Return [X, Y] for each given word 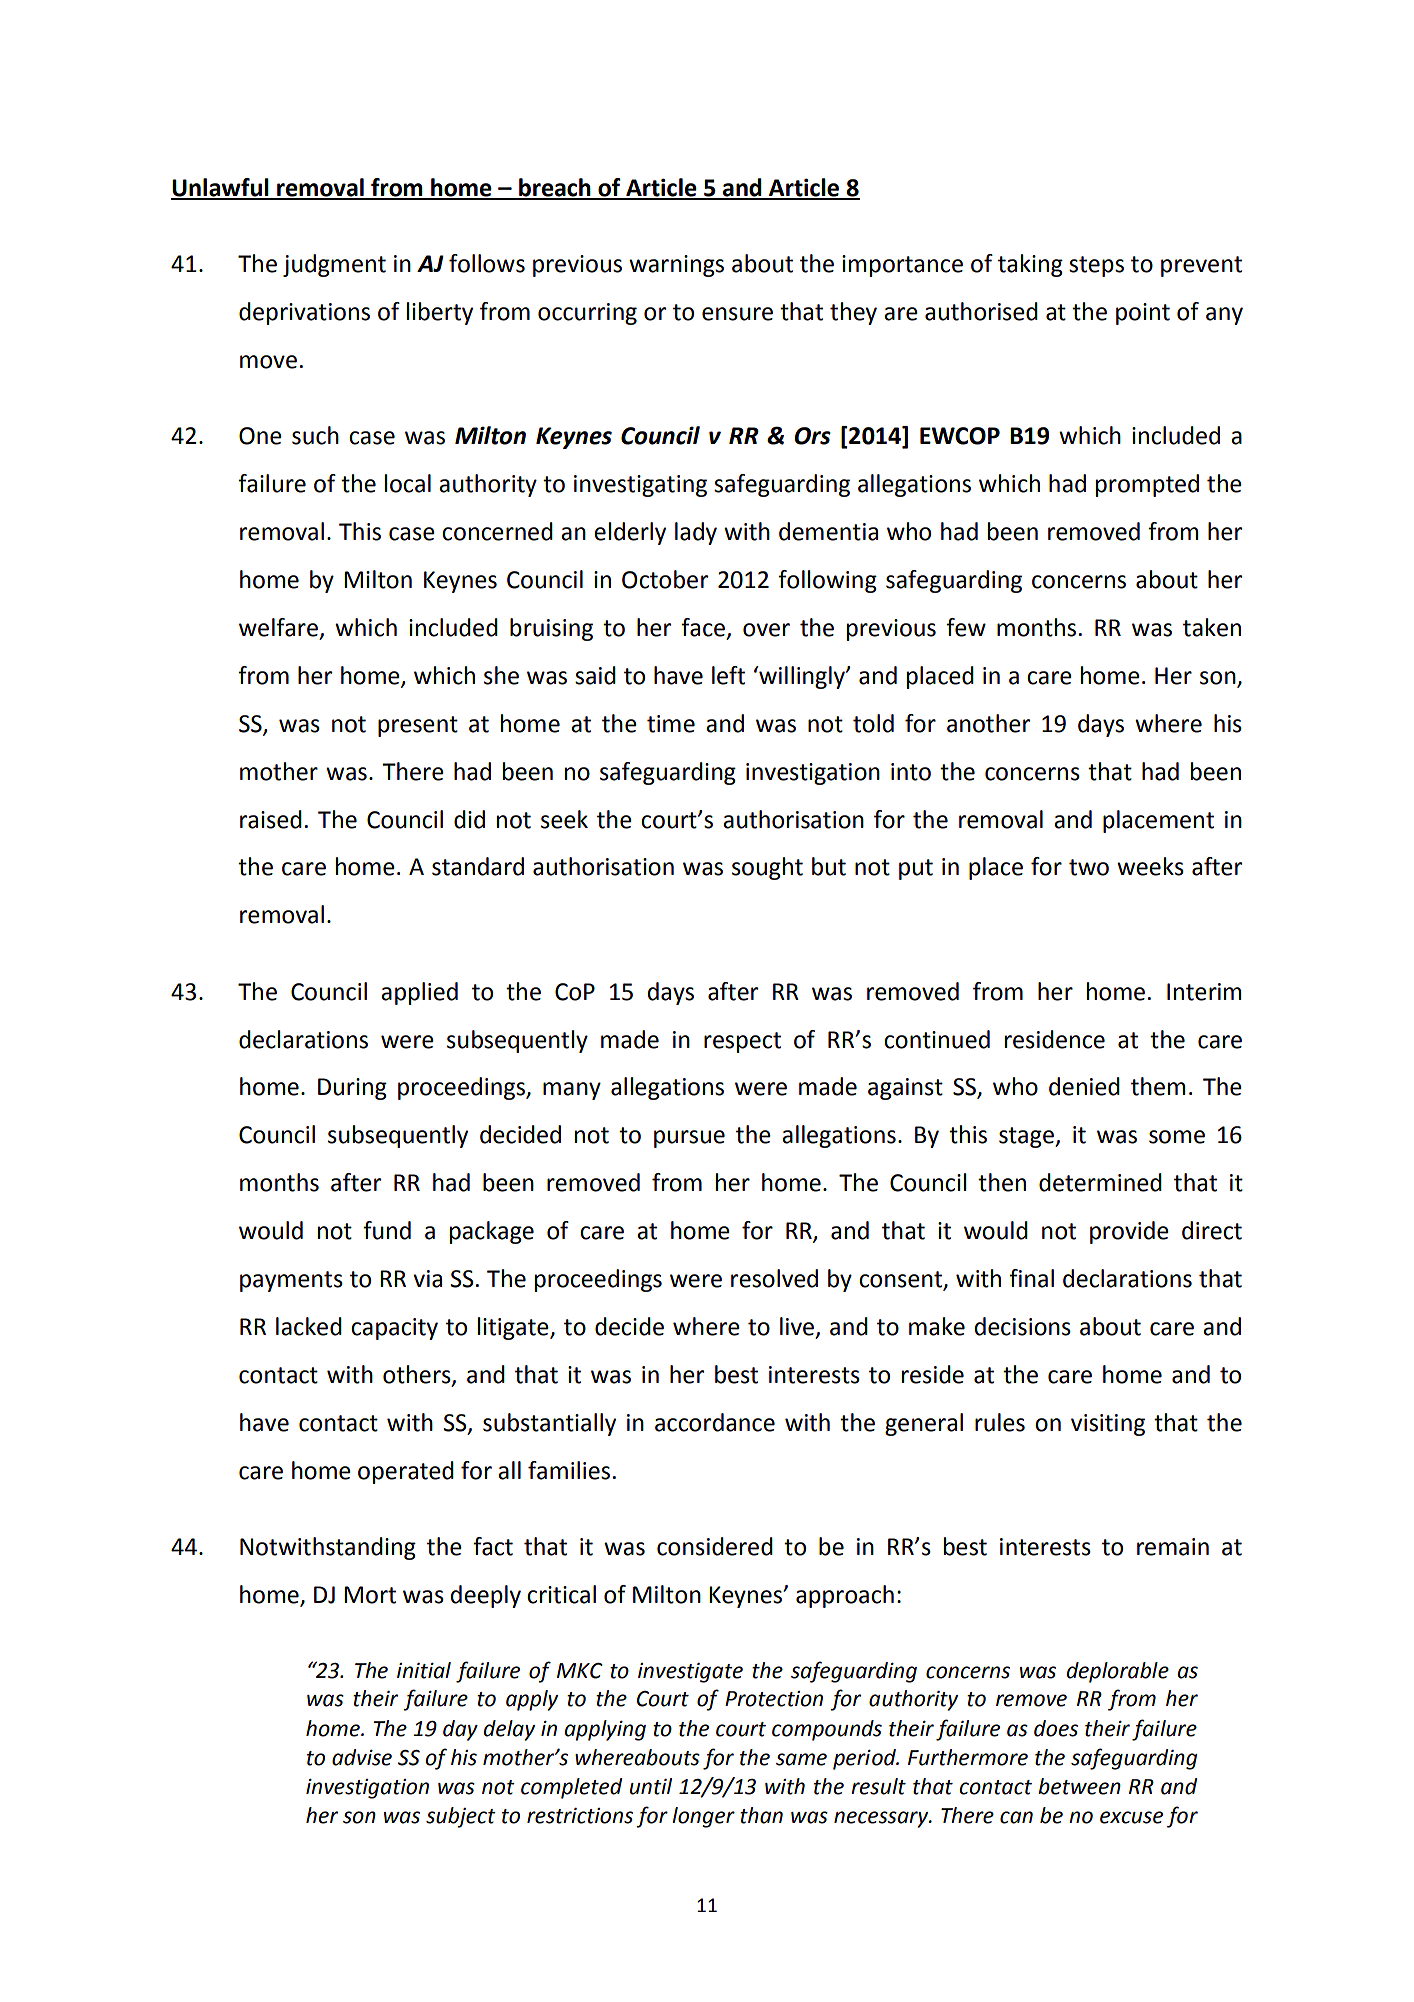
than [761, 1815]
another [988, 723]
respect [742, 1042]
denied [1084, 1086]
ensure [737, 314]
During [352, 1089]
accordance [715, 1422]
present [418, 726]
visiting [1108, 1425]
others [418, 1375]
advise [362, 1757]
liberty [440, 313]
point [1143, 314]
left [728, 675]
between [1079, 1786]
